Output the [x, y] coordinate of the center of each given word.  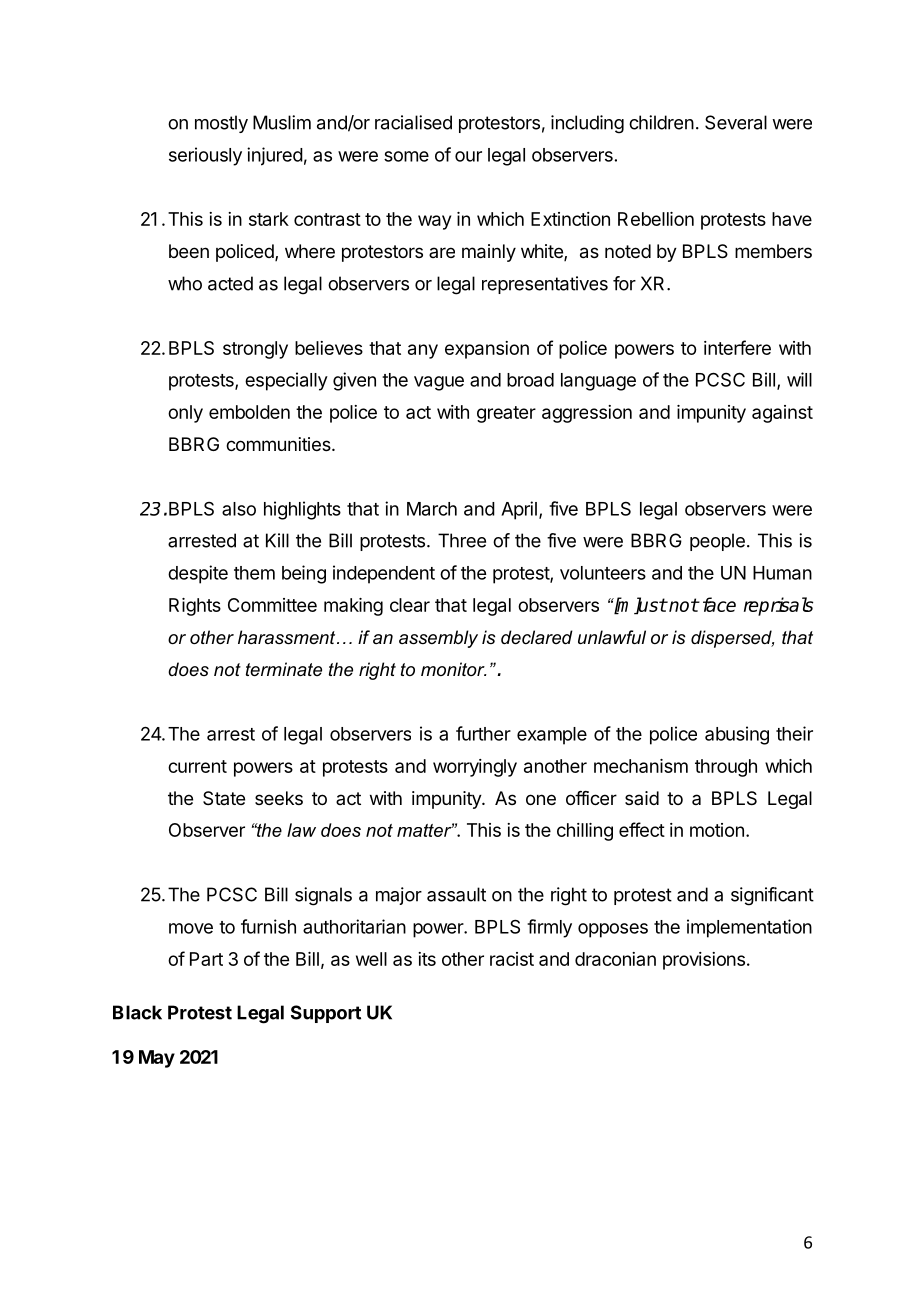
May [157, 1059]
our [468, 156]
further [483, 733]
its [427, 959]
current [197, 766]
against [782, 414]
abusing [737, 735]
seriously [205, 156]
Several [736, 122]
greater [506, 414]
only [185, 414]
